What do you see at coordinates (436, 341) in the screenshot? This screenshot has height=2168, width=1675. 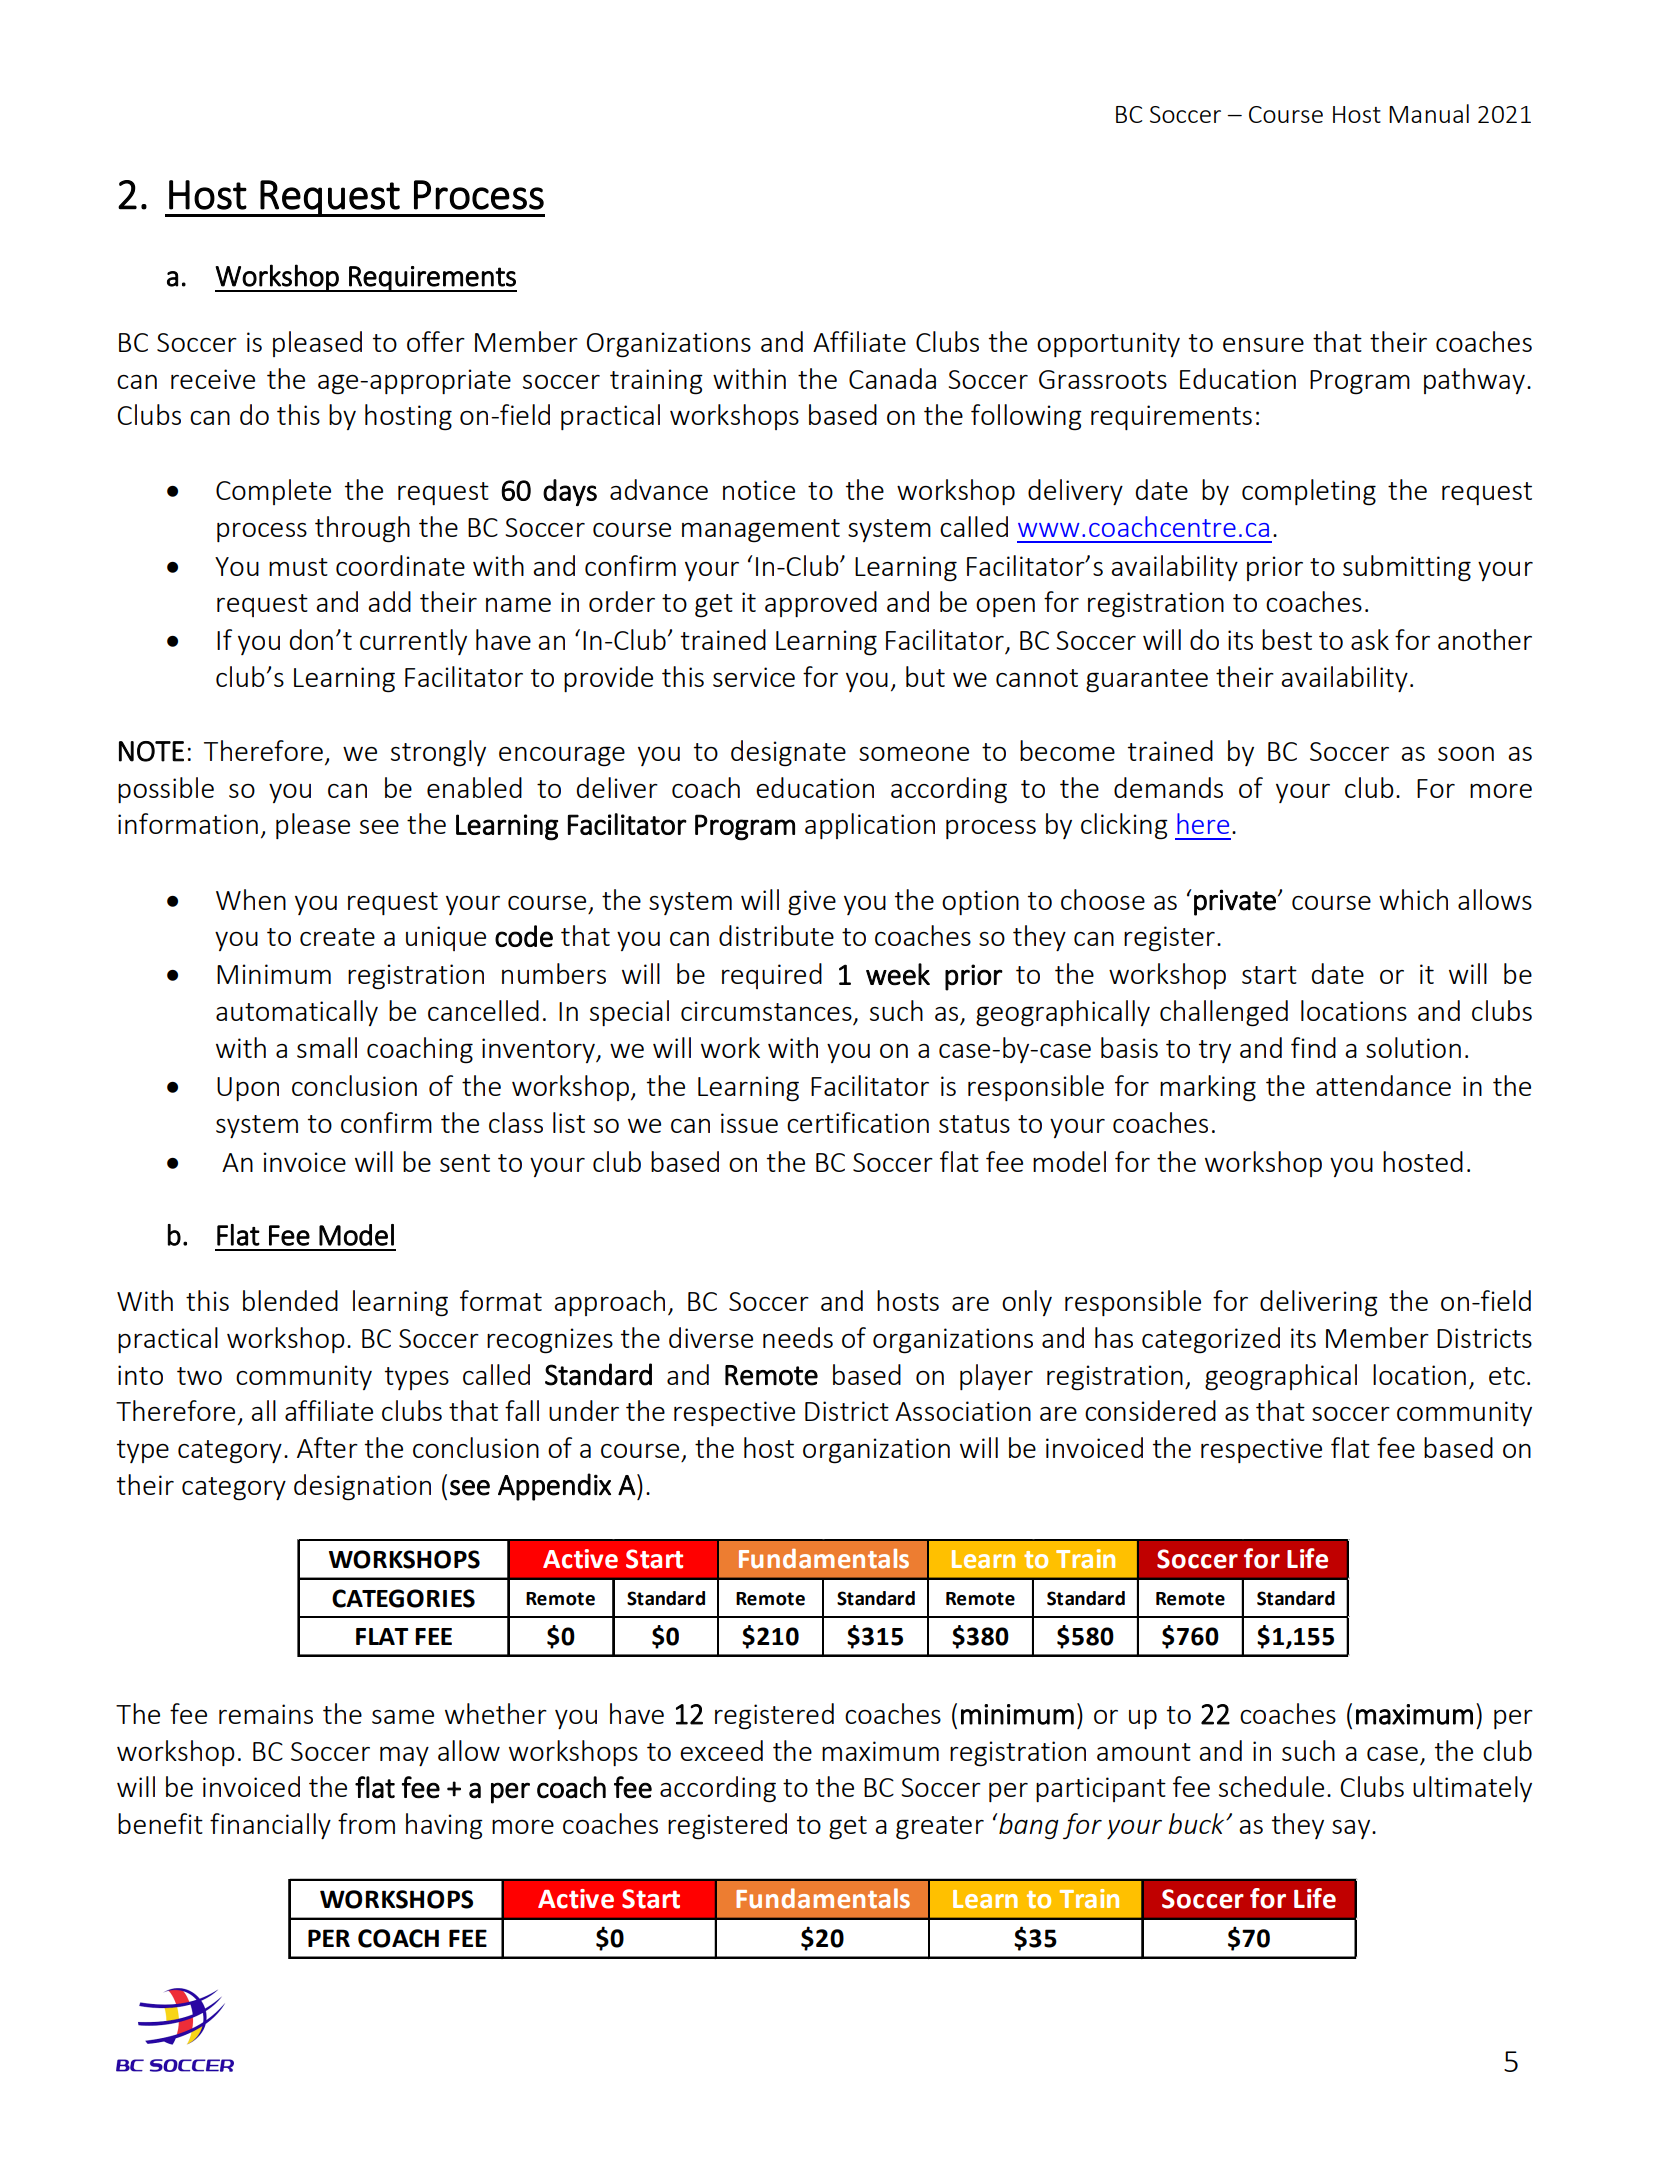 I see `offer` at bounding box center [436, 341].
